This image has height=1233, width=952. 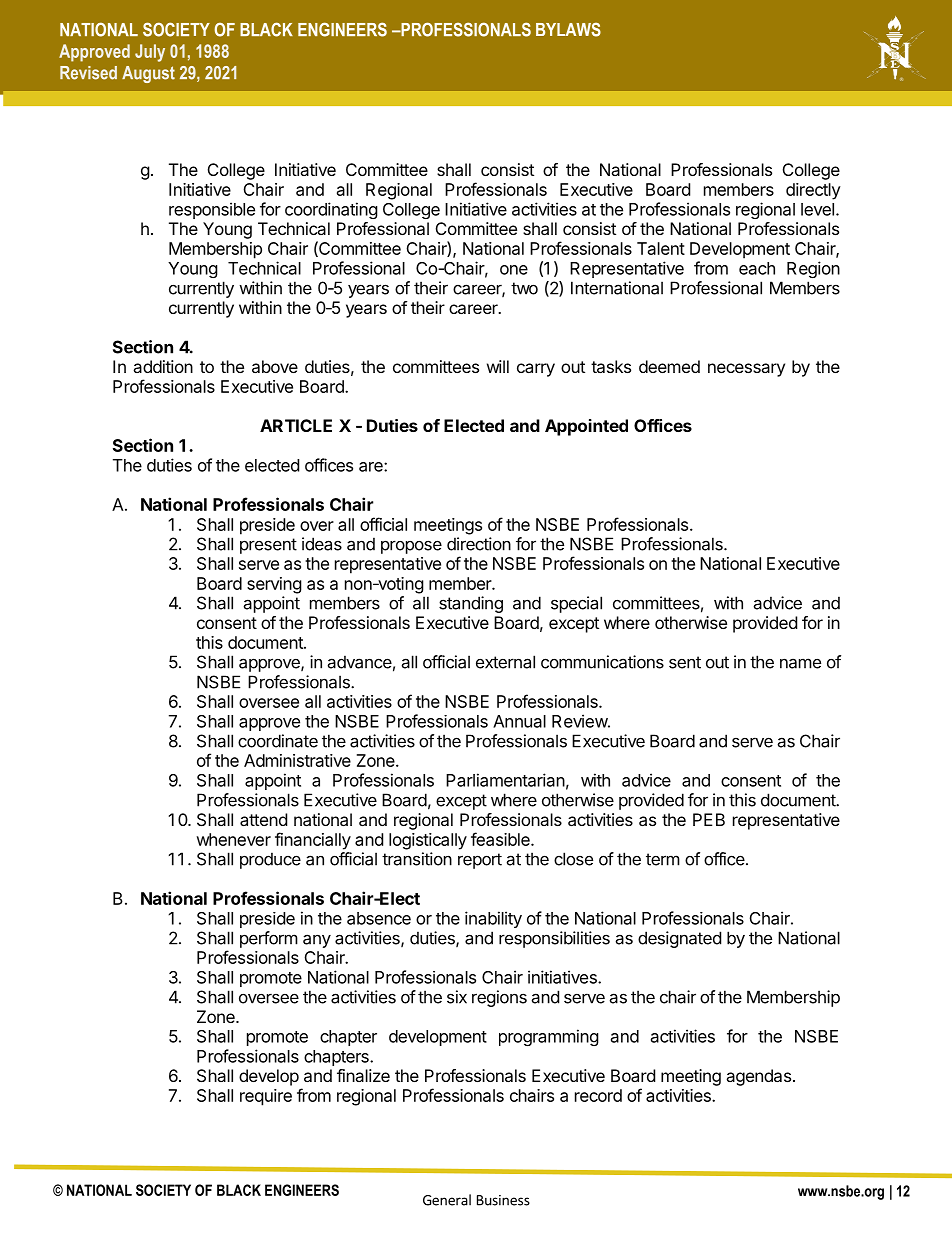 I want to click on require, so click(x=266, y=1097).
